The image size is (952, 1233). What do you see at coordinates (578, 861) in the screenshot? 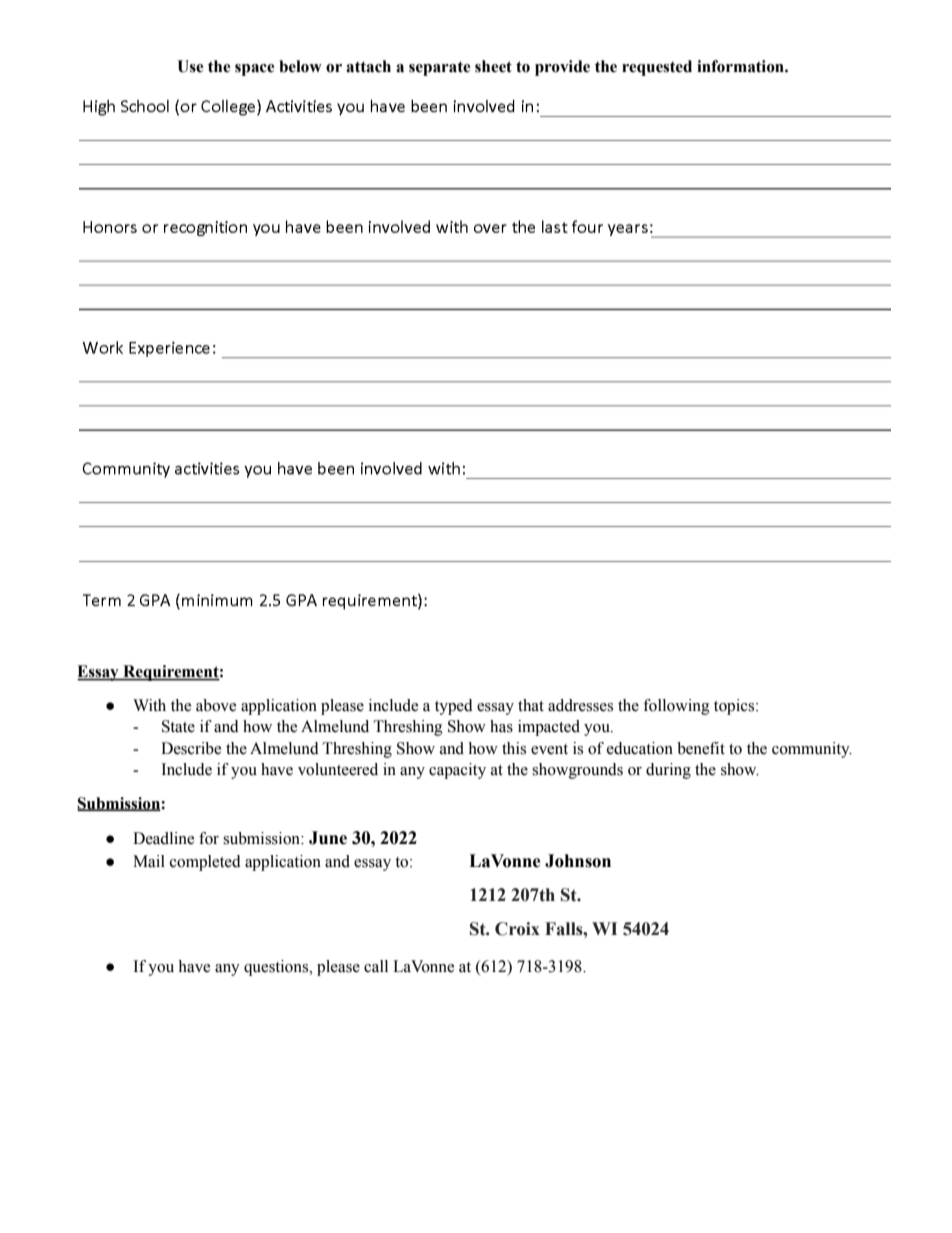
I see `Johnson` at bounding box center [578, 861].
